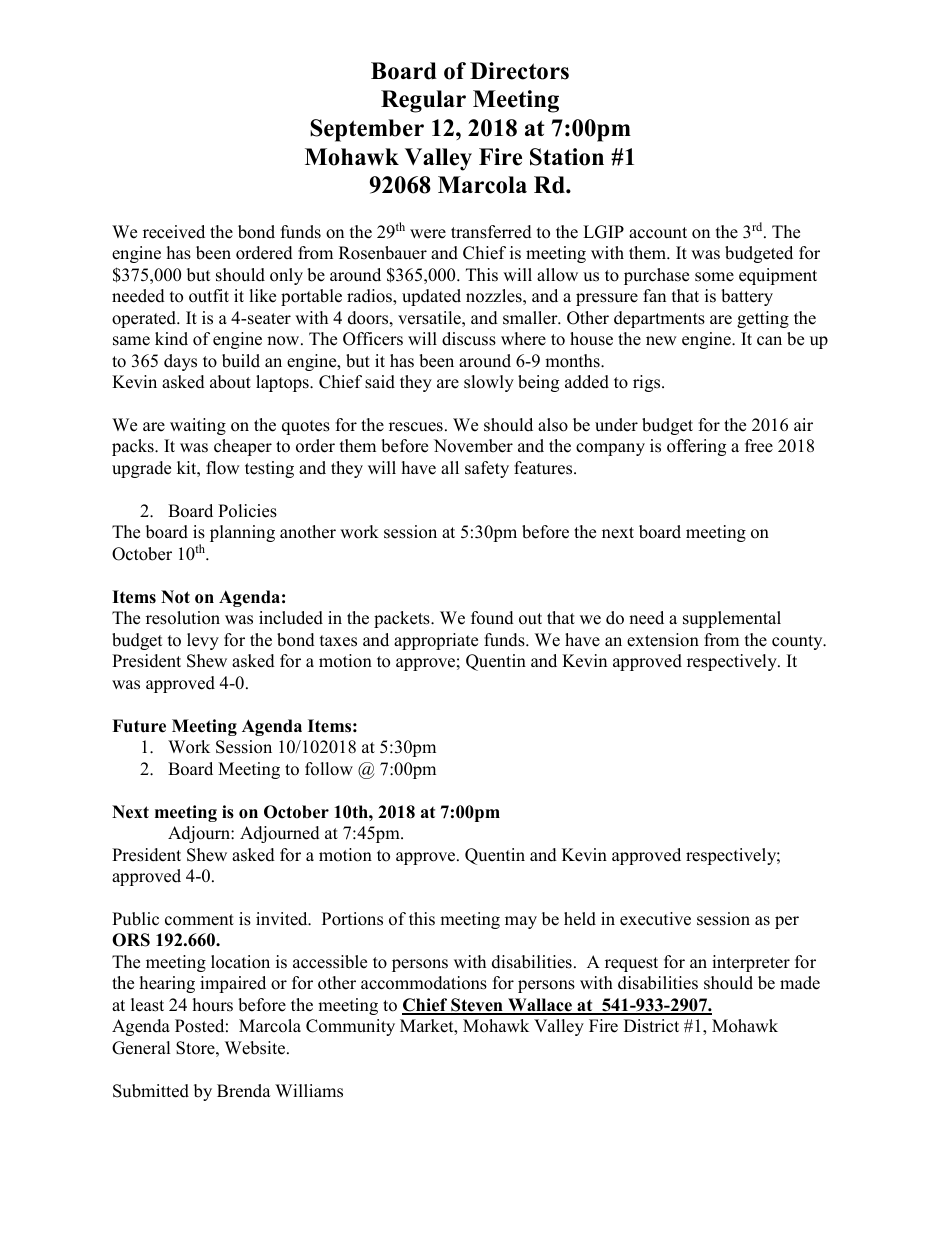  What do you see at coordinates (423, 101) in the image?
I see `Regular` at bounding box center [423, 101].
